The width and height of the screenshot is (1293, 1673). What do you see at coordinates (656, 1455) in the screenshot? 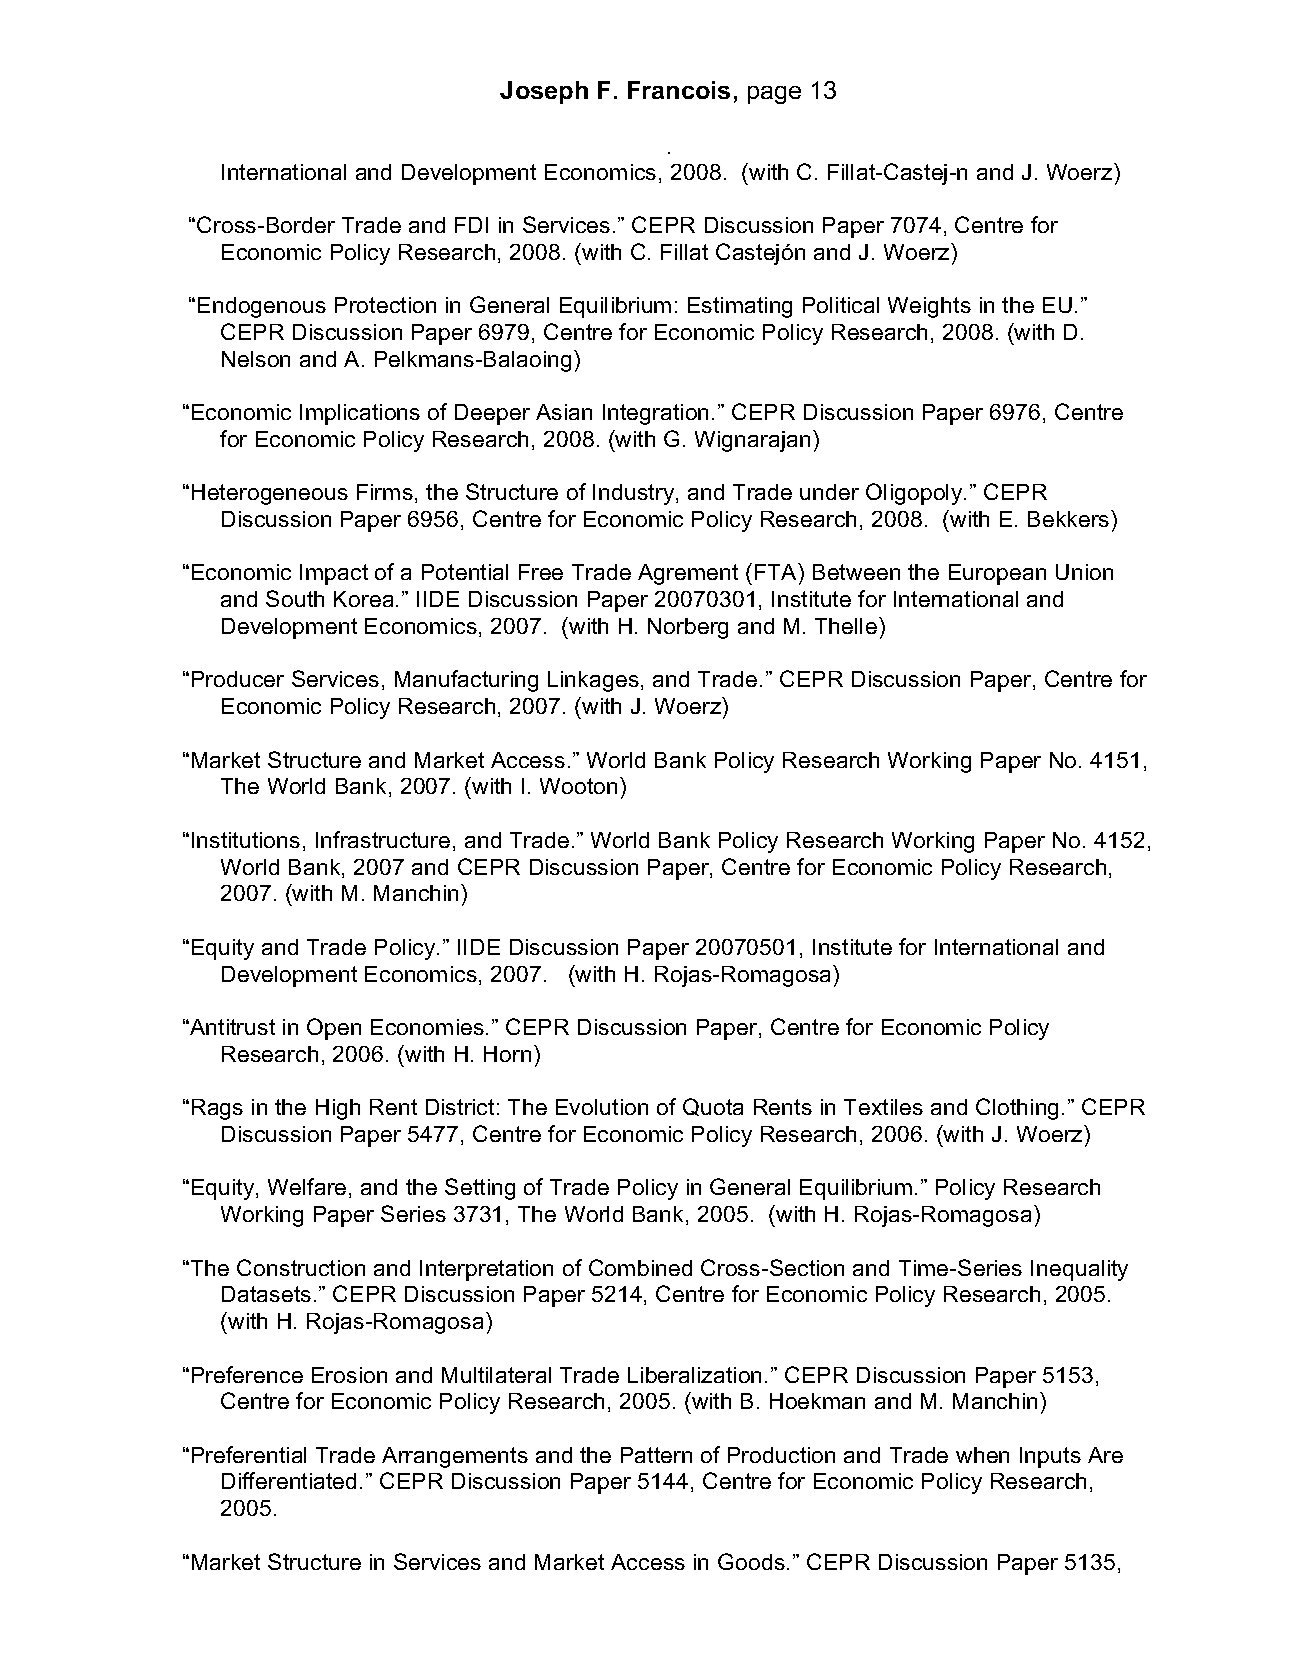
I see `Pattern` at bounding box center [656, 1455].
